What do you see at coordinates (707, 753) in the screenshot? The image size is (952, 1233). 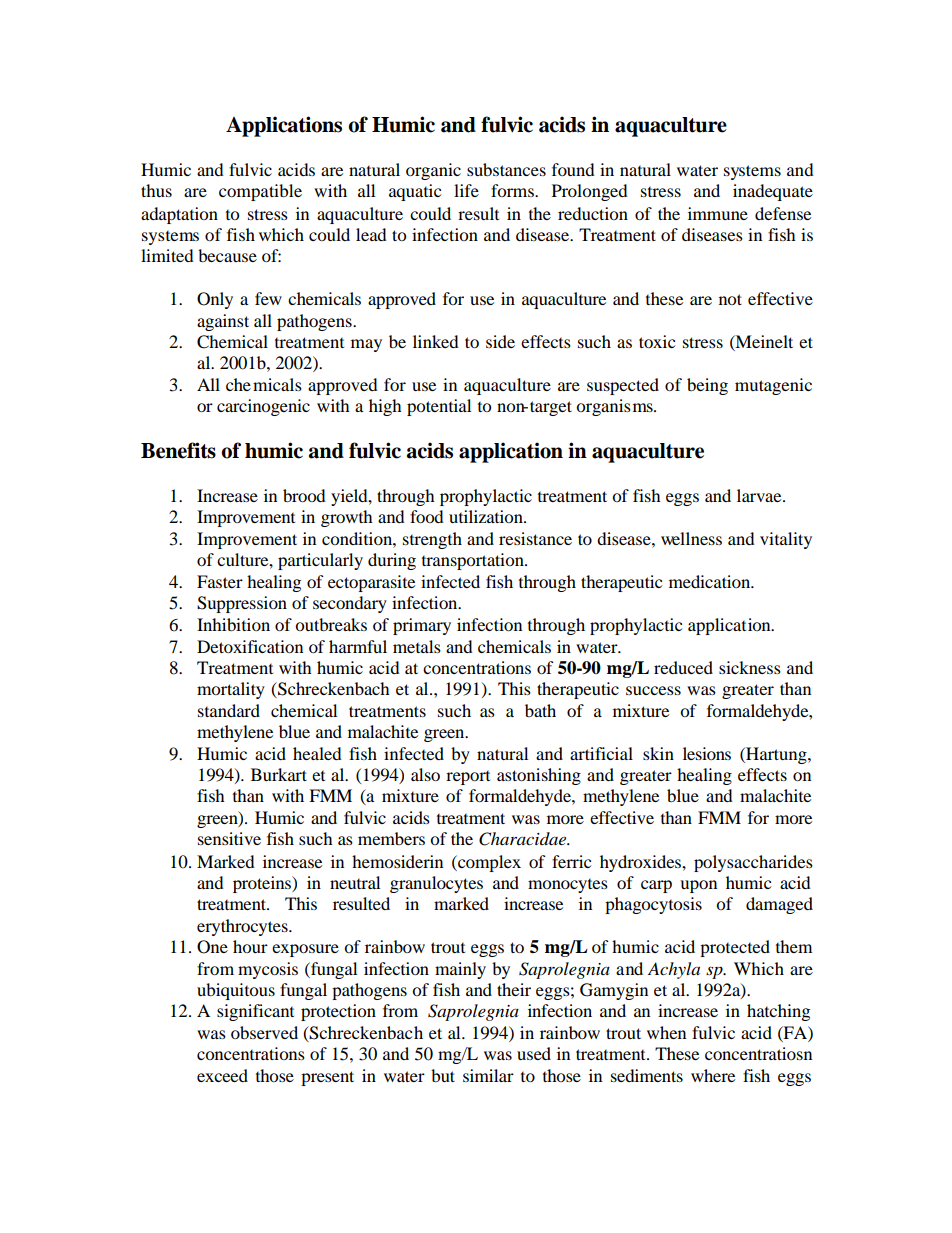 I see `lesions` at bounding box center [707, 753].
